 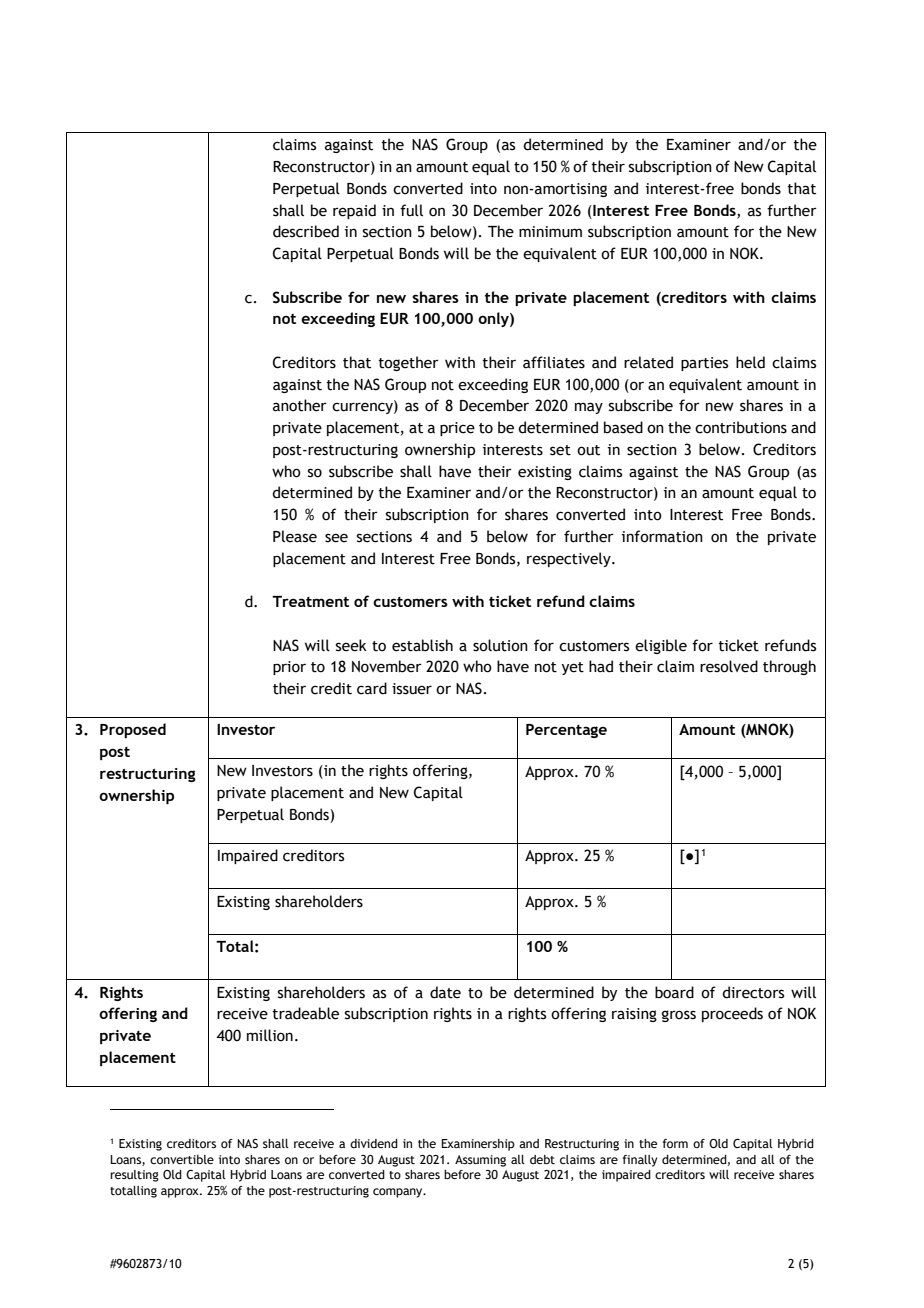 What do you see at coordinates (640, 1161) in the page?
I see `finally` at bounding box center [640, 1161].
